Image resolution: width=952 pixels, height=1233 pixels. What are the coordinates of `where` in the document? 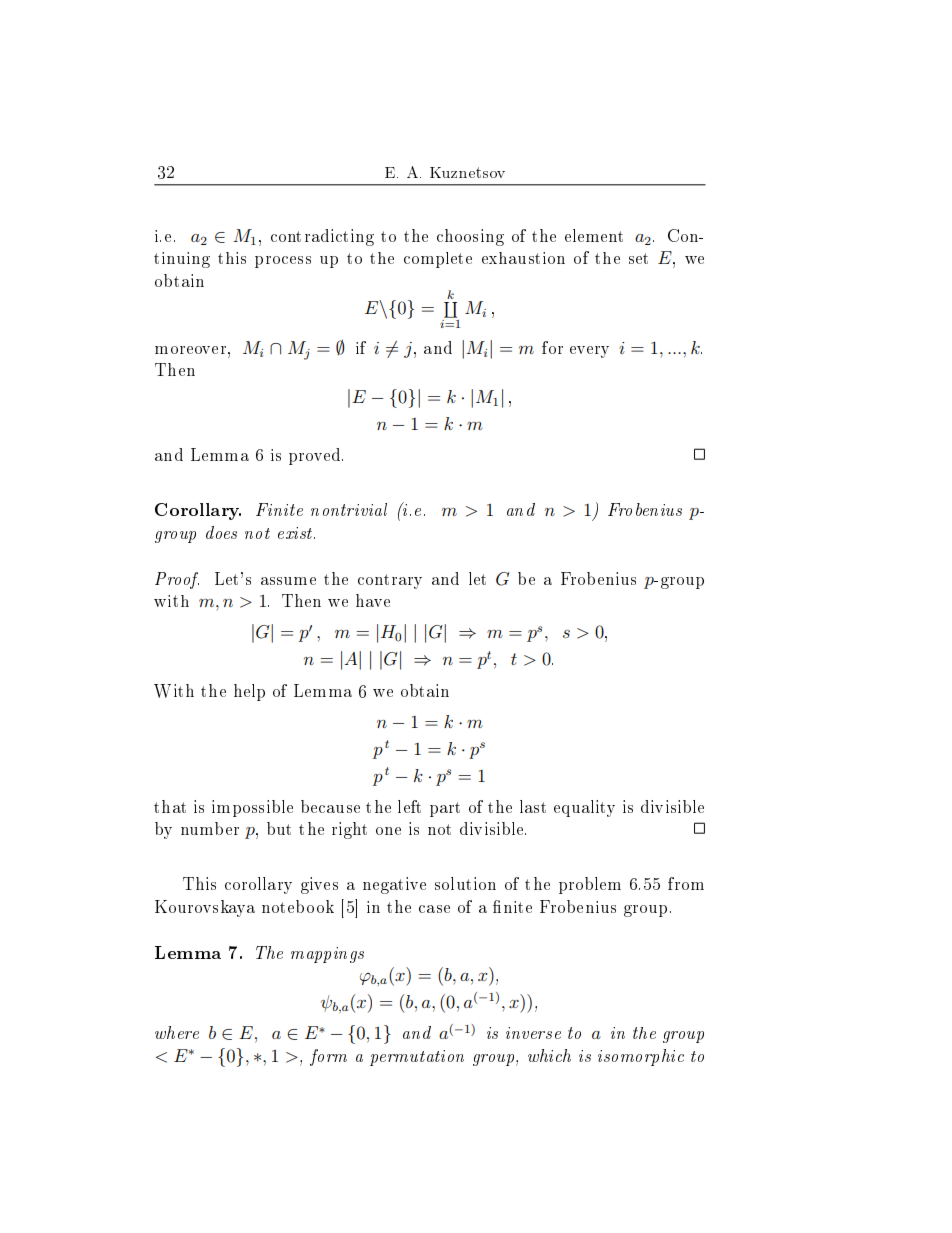 It's located at (177, 1032).
